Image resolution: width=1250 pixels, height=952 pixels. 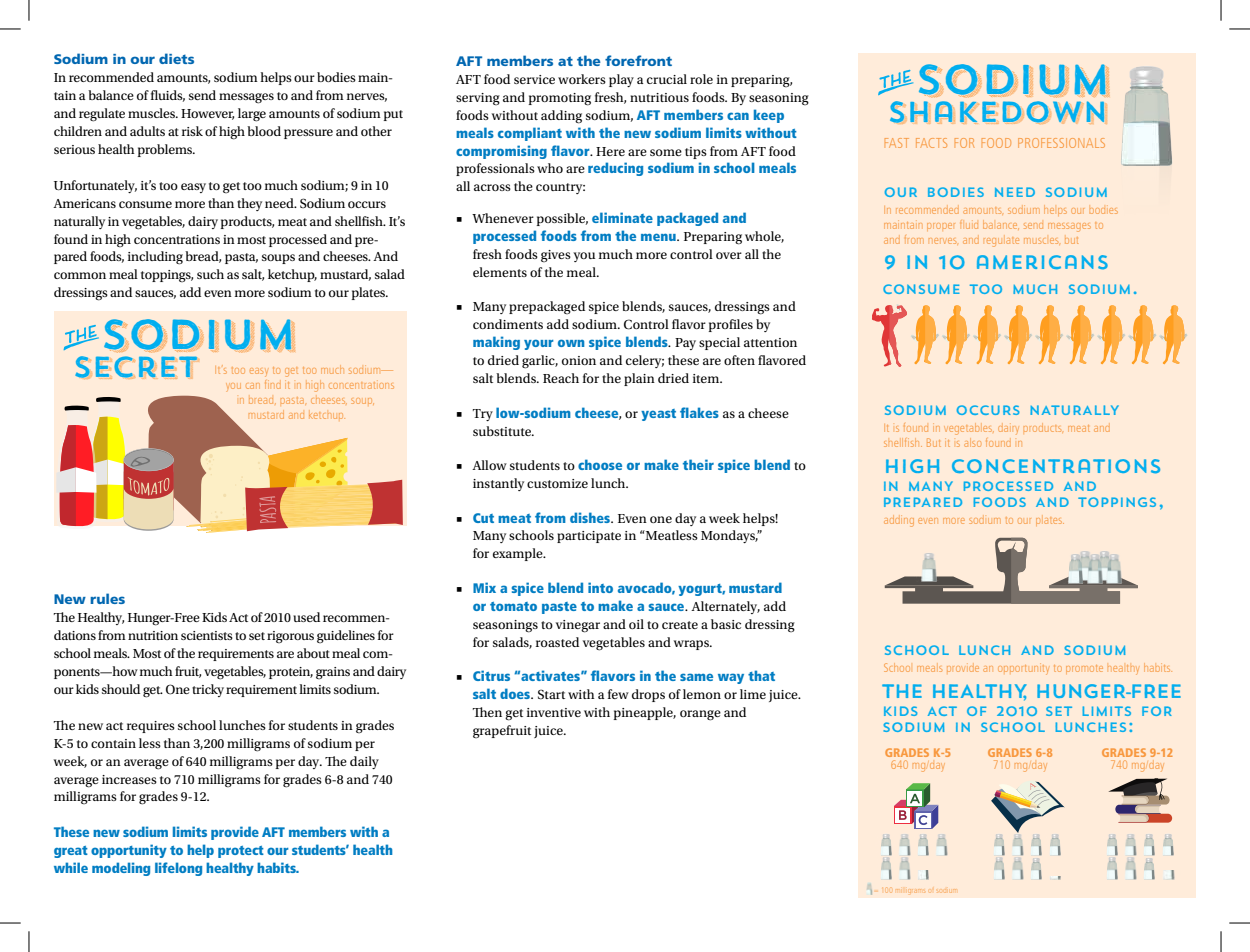 What do you see at coordinates (972, 442) in the document?
I see `also` at bounding box center [972, 442].
